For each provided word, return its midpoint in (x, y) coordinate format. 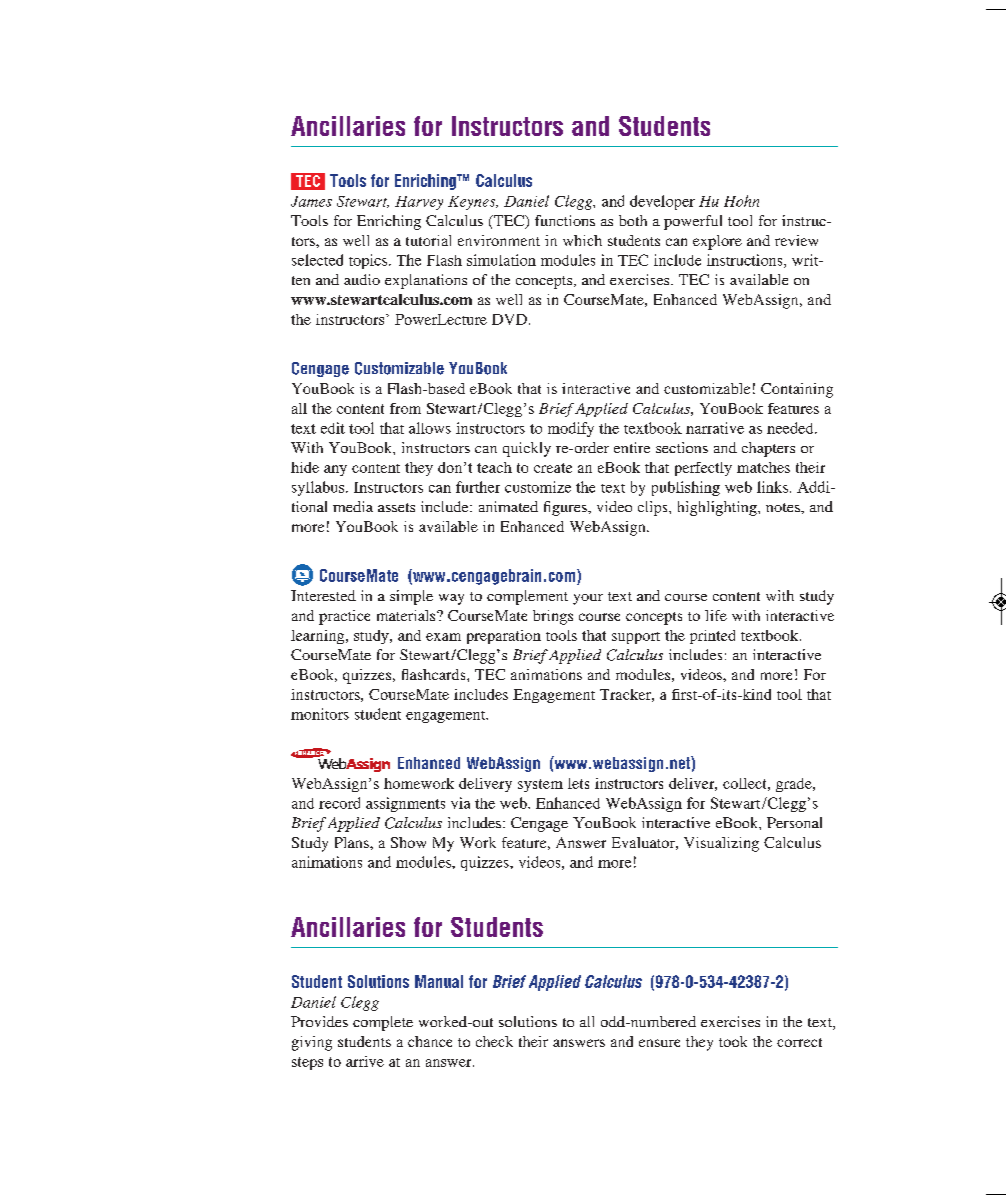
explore (717, 242)
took (733, 1041)
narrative (715, 428)
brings (553, 617)
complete (383, 1023)
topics (368, 261)
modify (571, 429)
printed (712, 637)
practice (344, 617)
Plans (353, 842)
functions (565, 220)
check (494, 1041)
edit (333, 428)
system (540, 785)
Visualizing (721, 844)
